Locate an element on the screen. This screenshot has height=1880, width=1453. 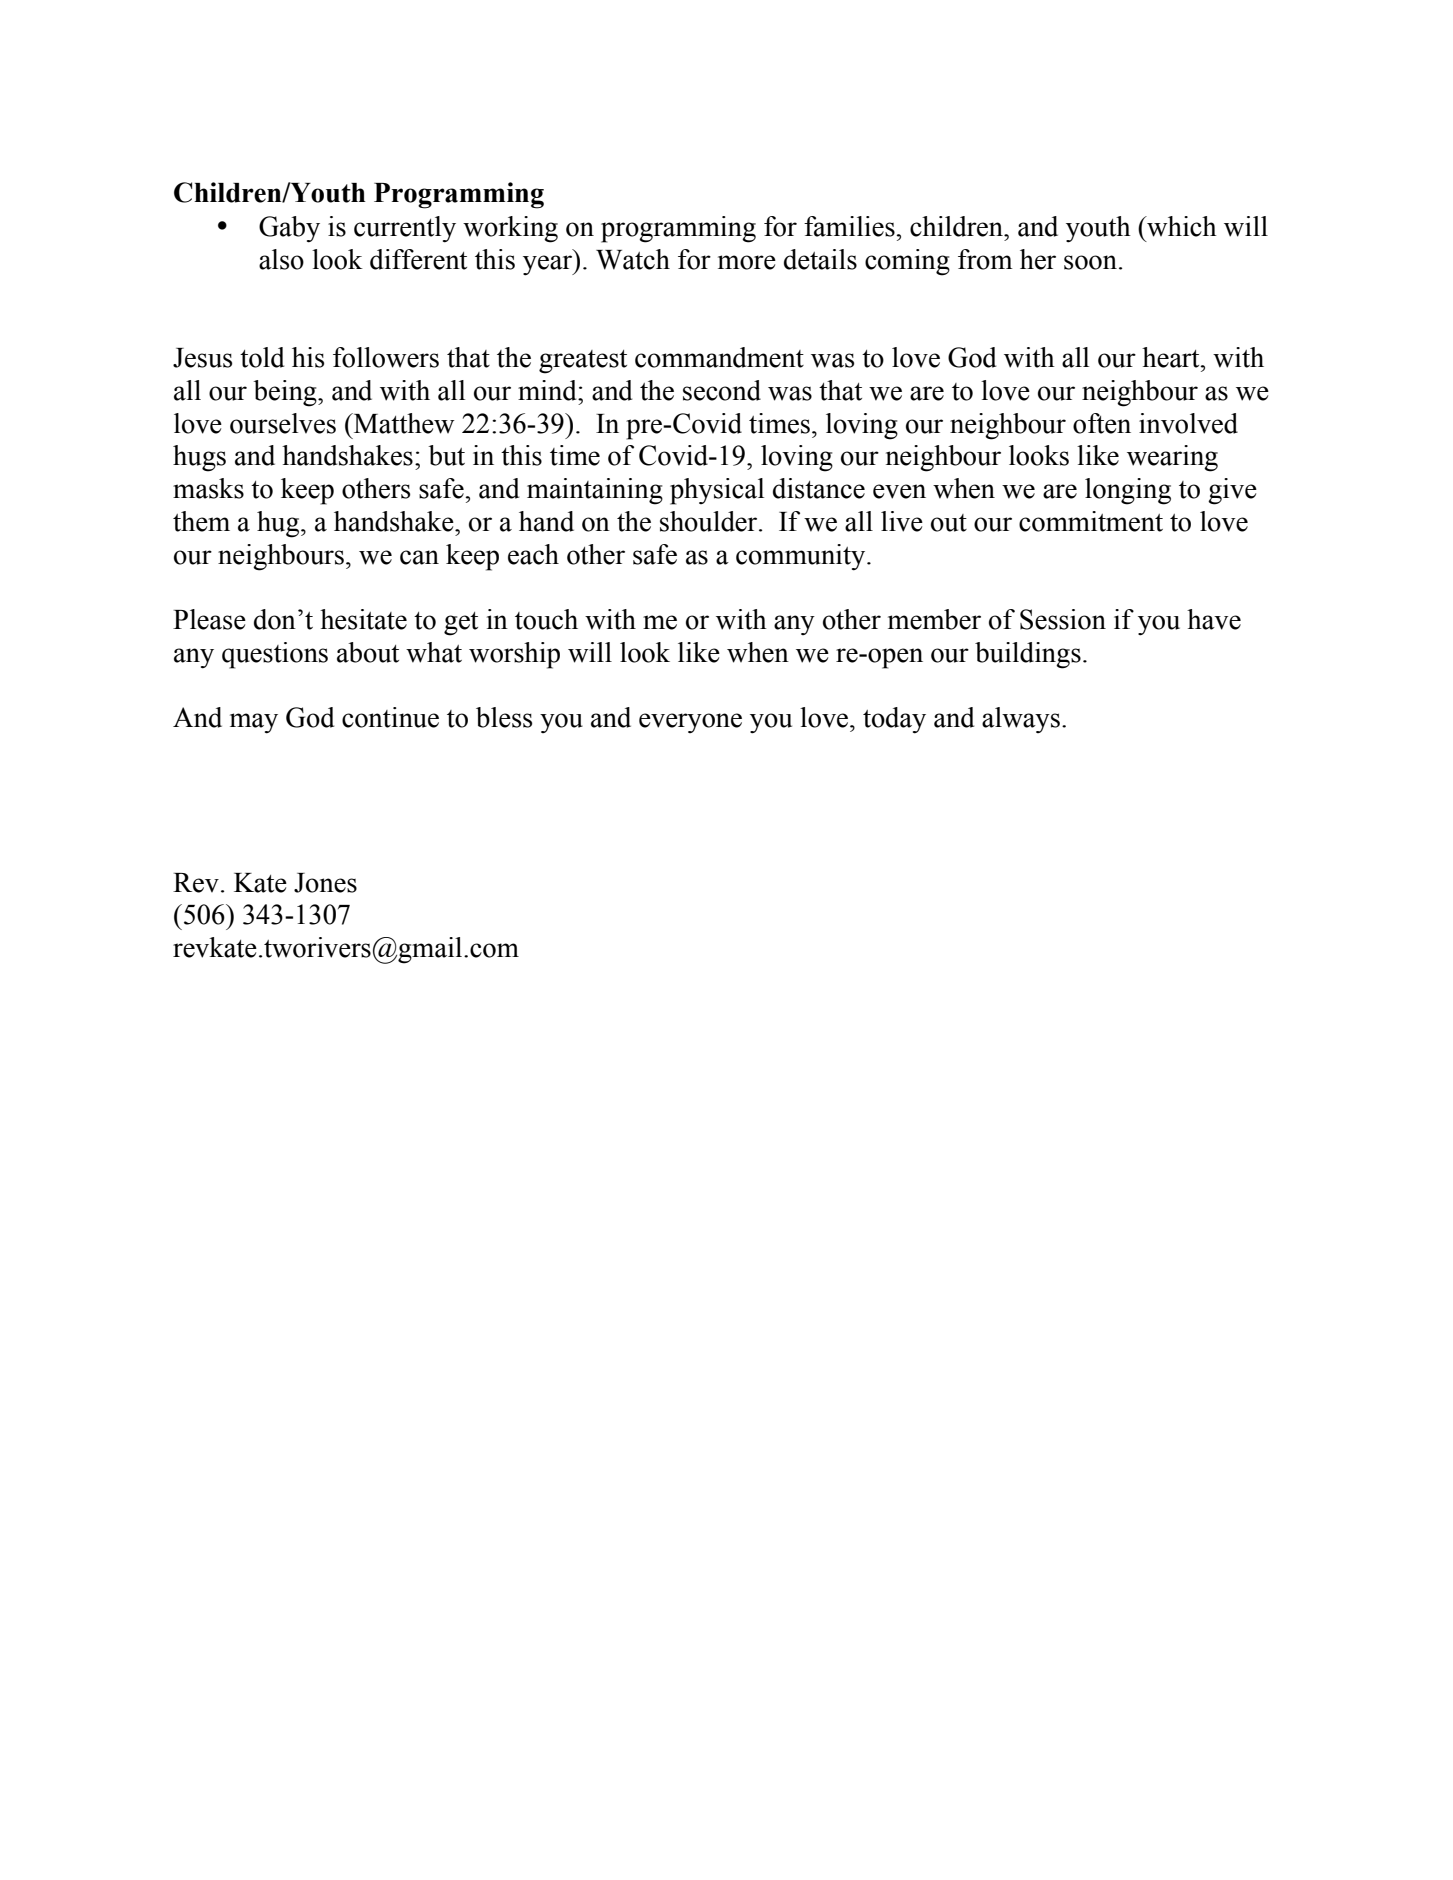
soon is located at coordinates (1090, 262).
